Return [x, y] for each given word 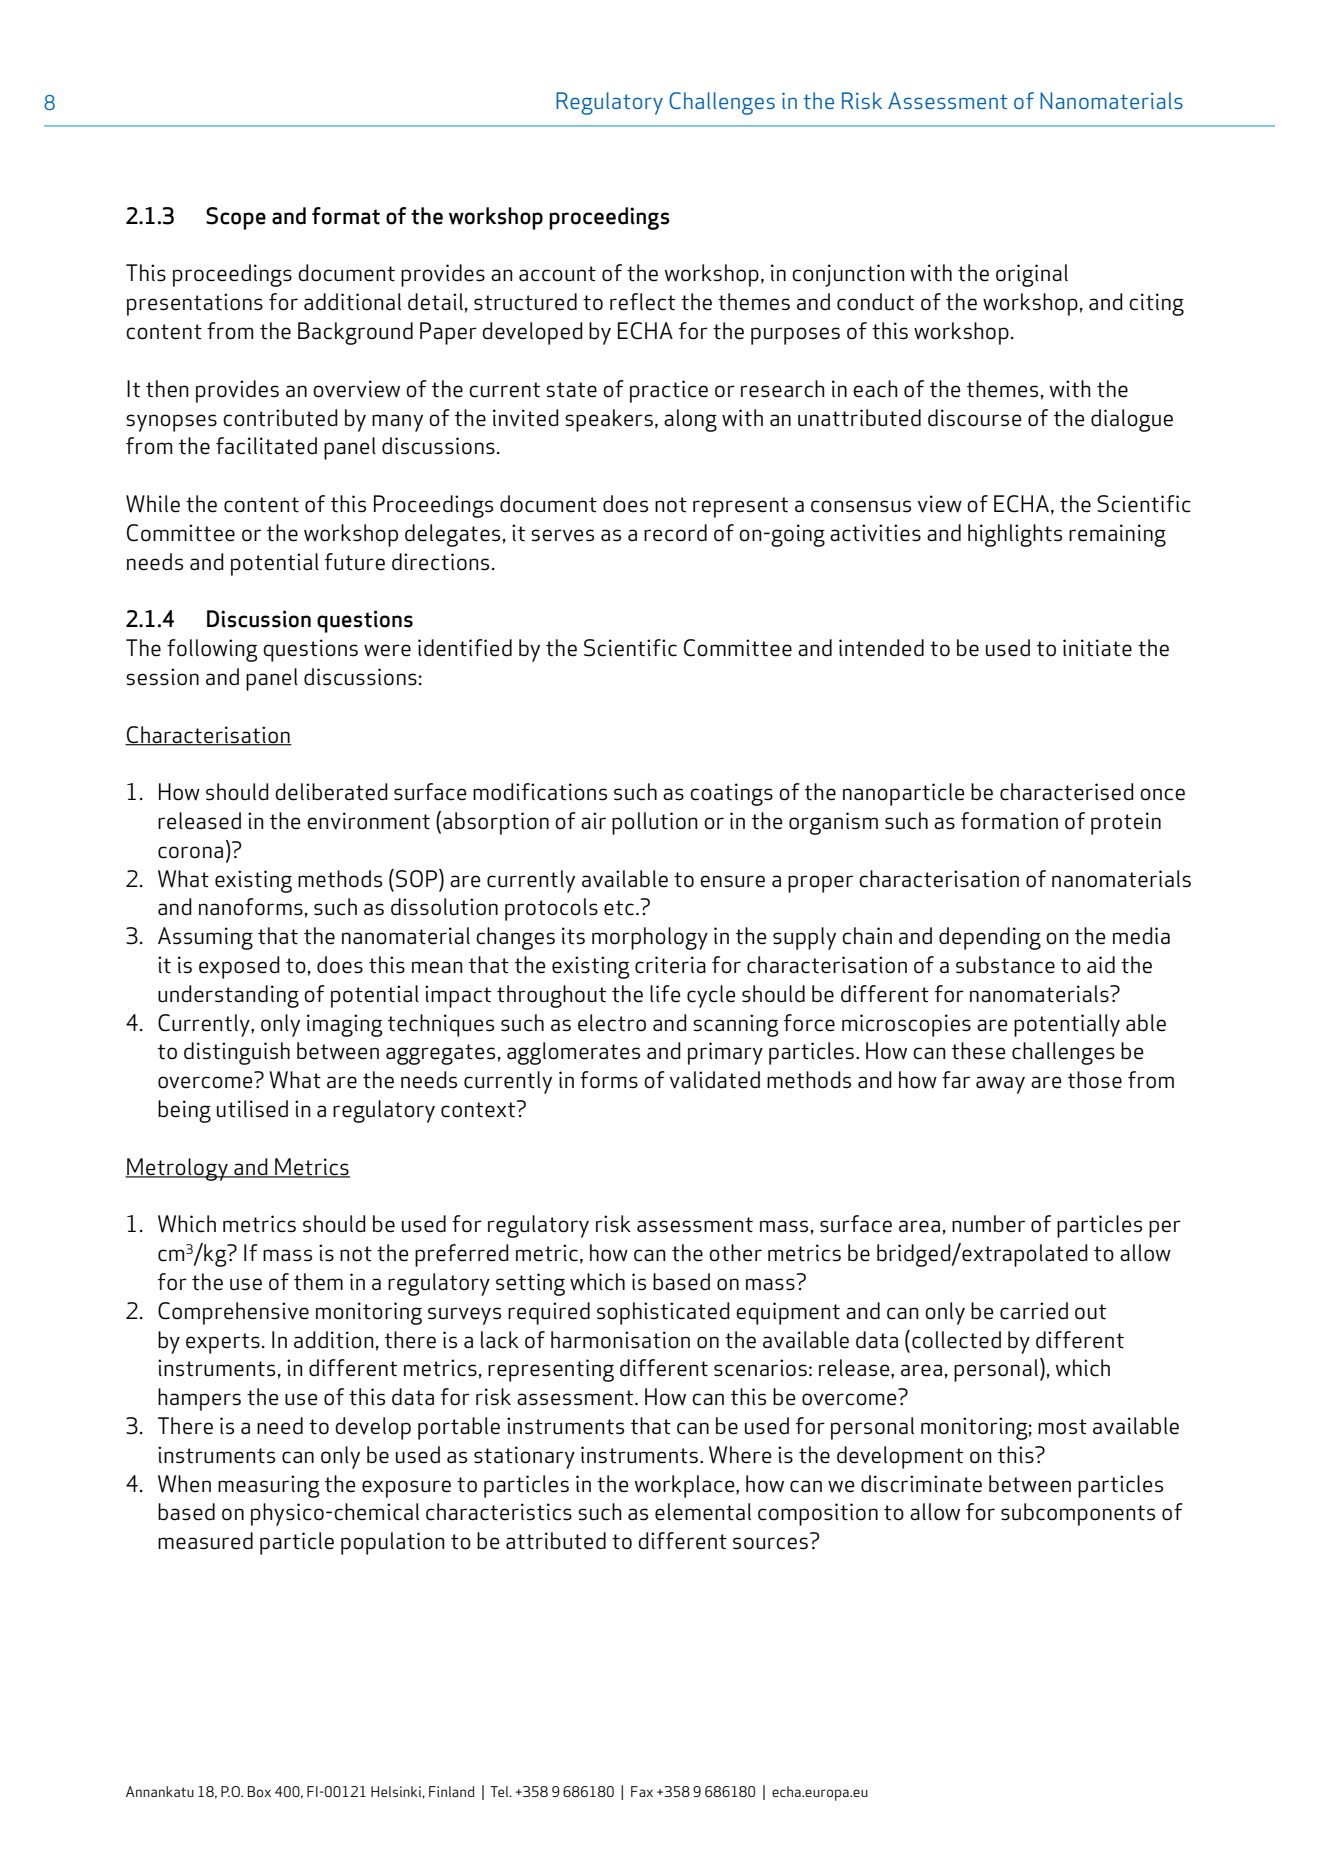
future [355, 562]
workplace [686, 1486]
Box [259, 1791]
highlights [1015, 535]
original [1032, 275]
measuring [269, 1486]
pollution [655, 823]
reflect [642, 302]
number [988, 1224]
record [675, 533]
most [1062, 1427]
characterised [1067, 792]
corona [190, 852]
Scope [236, 218]
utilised [252, 1109]
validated [715, 1080]
